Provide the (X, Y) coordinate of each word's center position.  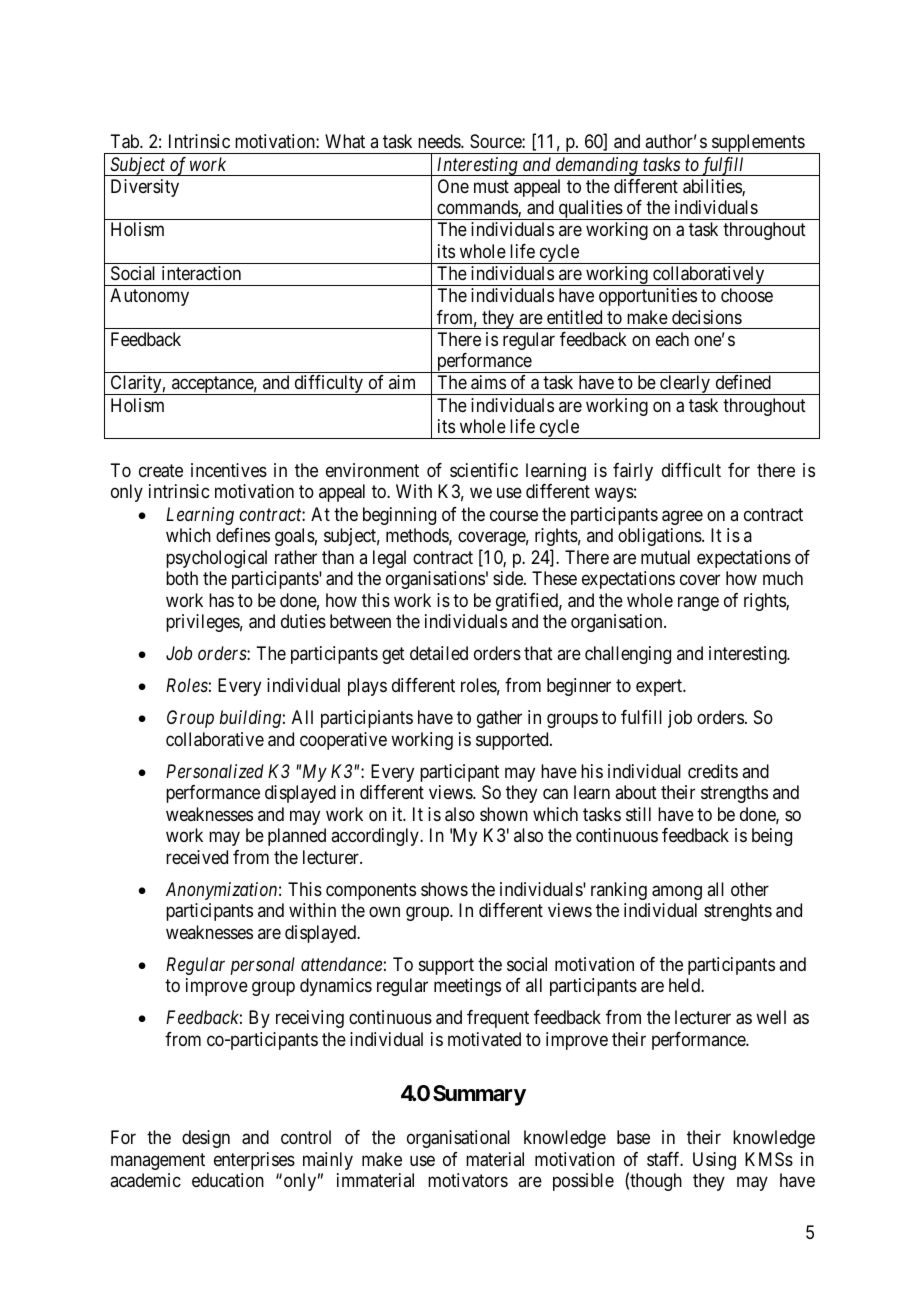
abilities (713, 187)
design (206, 1139)
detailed (439, 653)
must (491, 186)
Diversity (145, 188)
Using (714, 1161)
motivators (468, 1180)
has (221, 600)
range (698, 603)
